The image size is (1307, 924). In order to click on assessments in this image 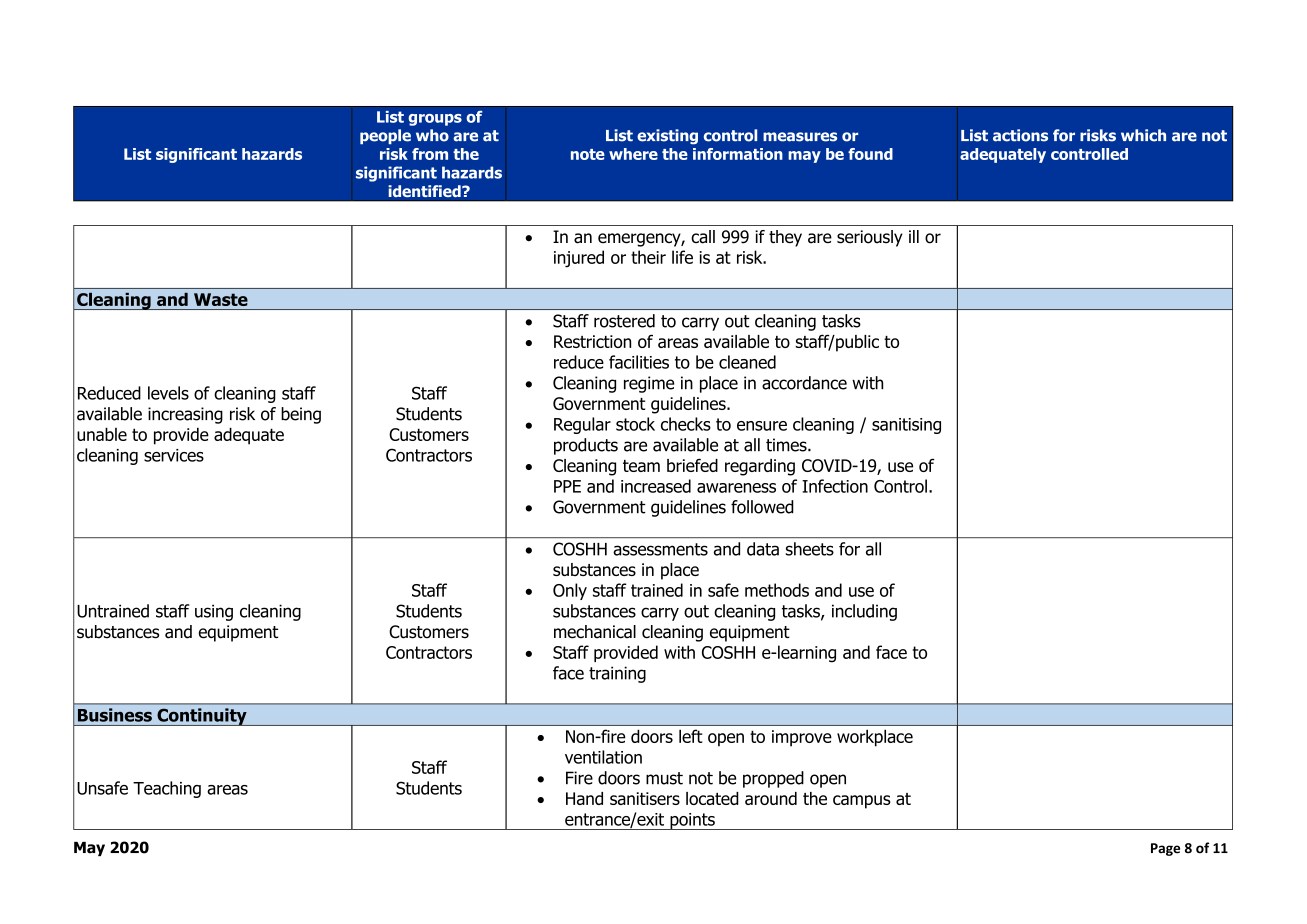, I will do `click(660, 549)`.
